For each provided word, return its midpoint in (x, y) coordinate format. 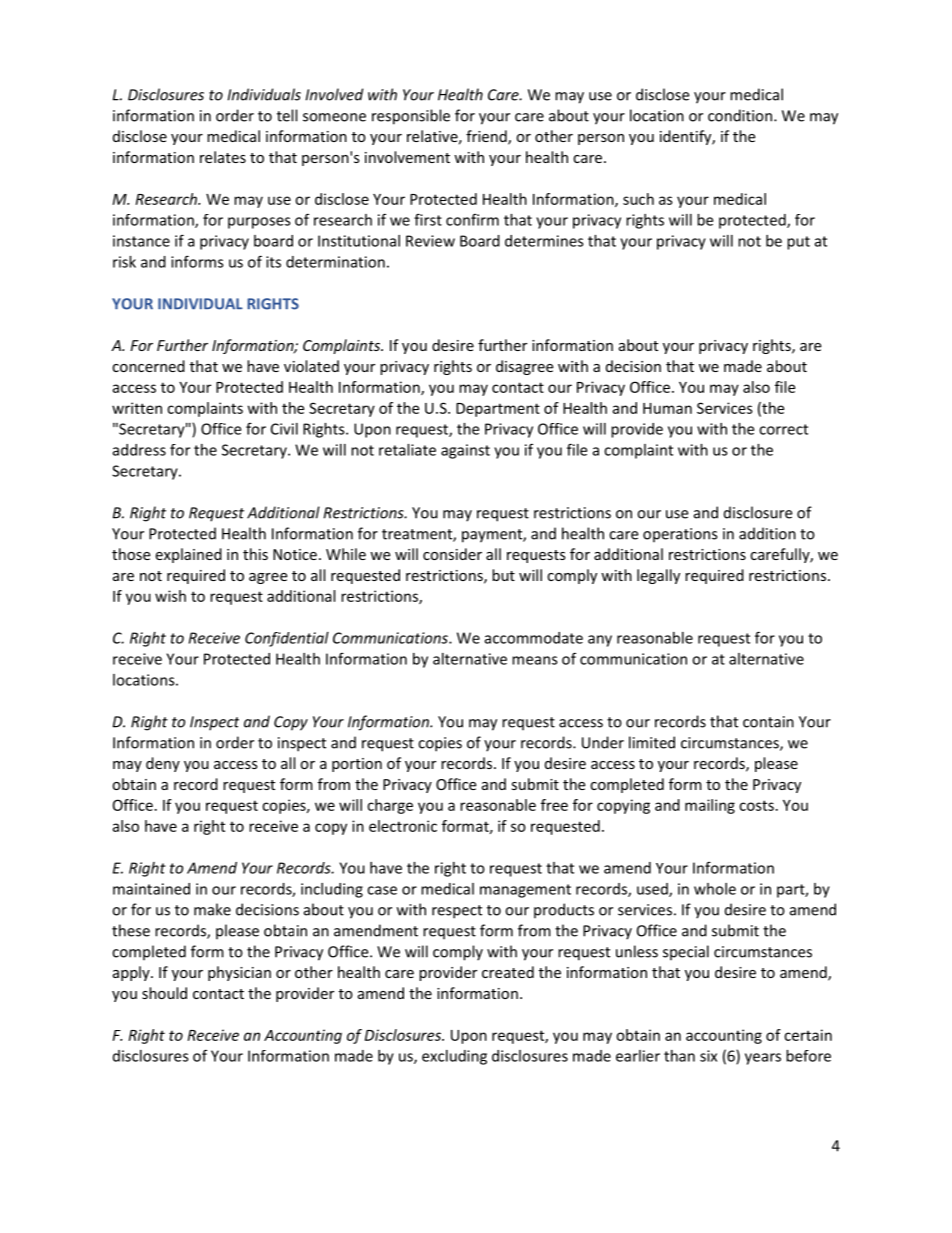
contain (768, 722)
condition (740, 115)
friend (487, 137)
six (708, 1056)
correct (783, 429)
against (465, 451)
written (137, 408)
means (535, 660)
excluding (454, 1057)
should (164, 993)
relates (223, 157)
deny (163, 764)
